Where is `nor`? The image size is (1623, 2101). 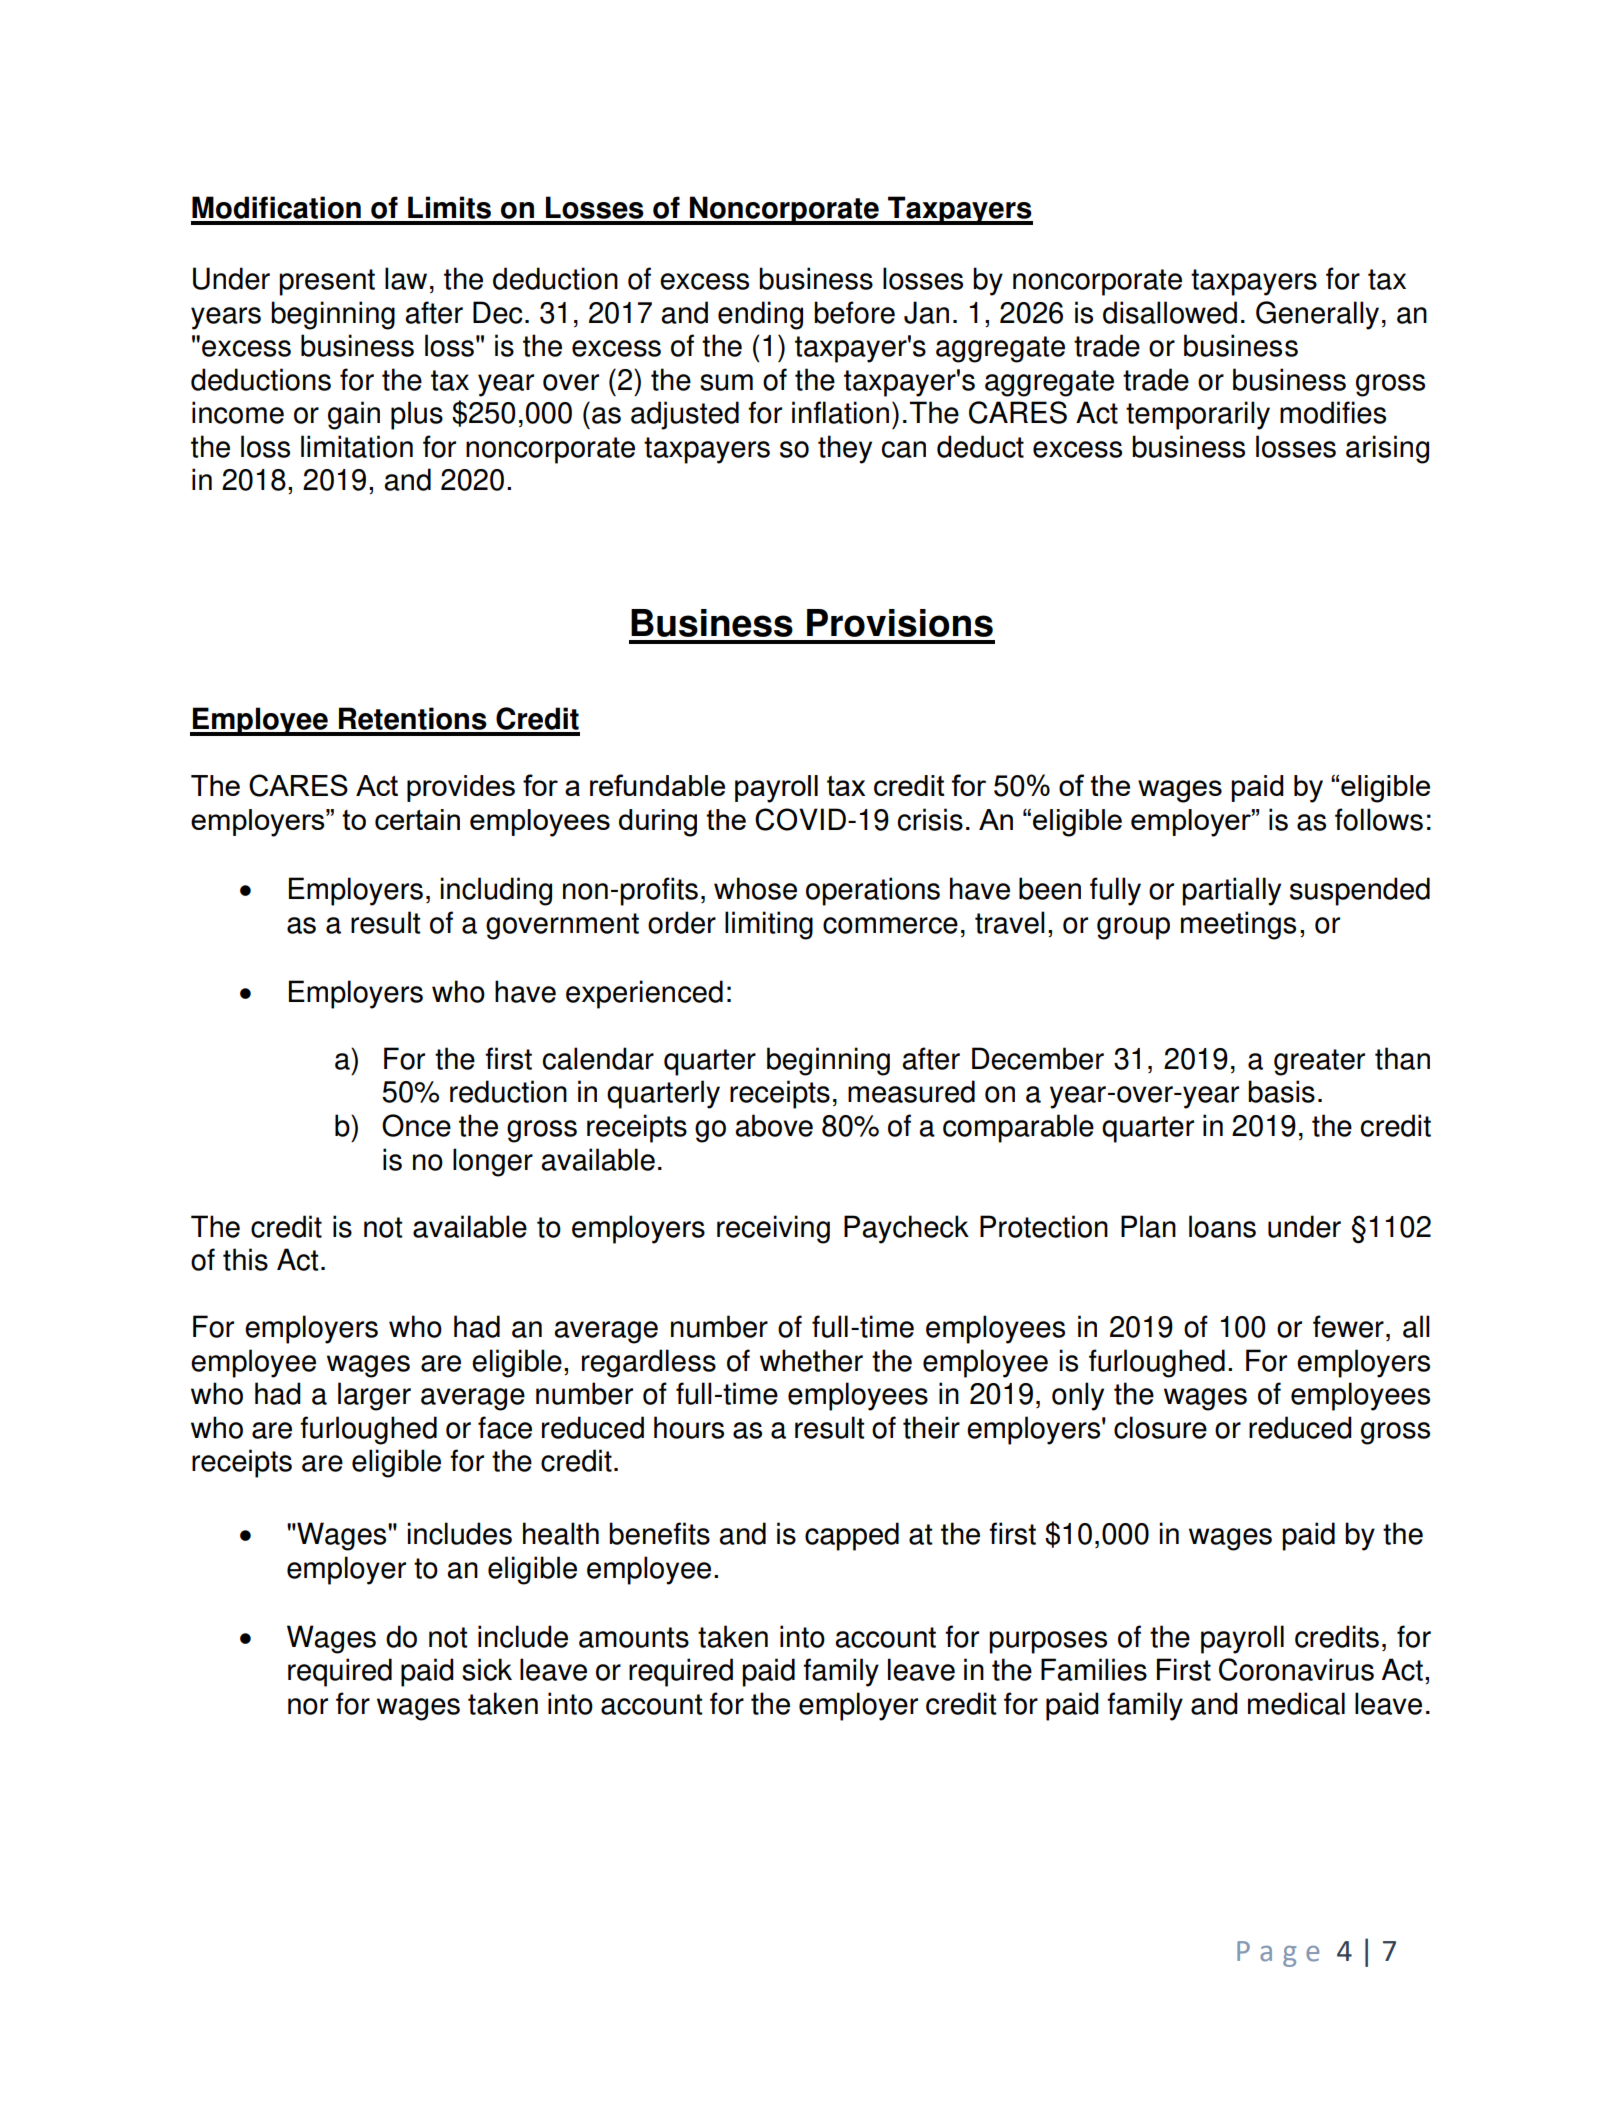
nor is located at coordinates (308, 1706).
